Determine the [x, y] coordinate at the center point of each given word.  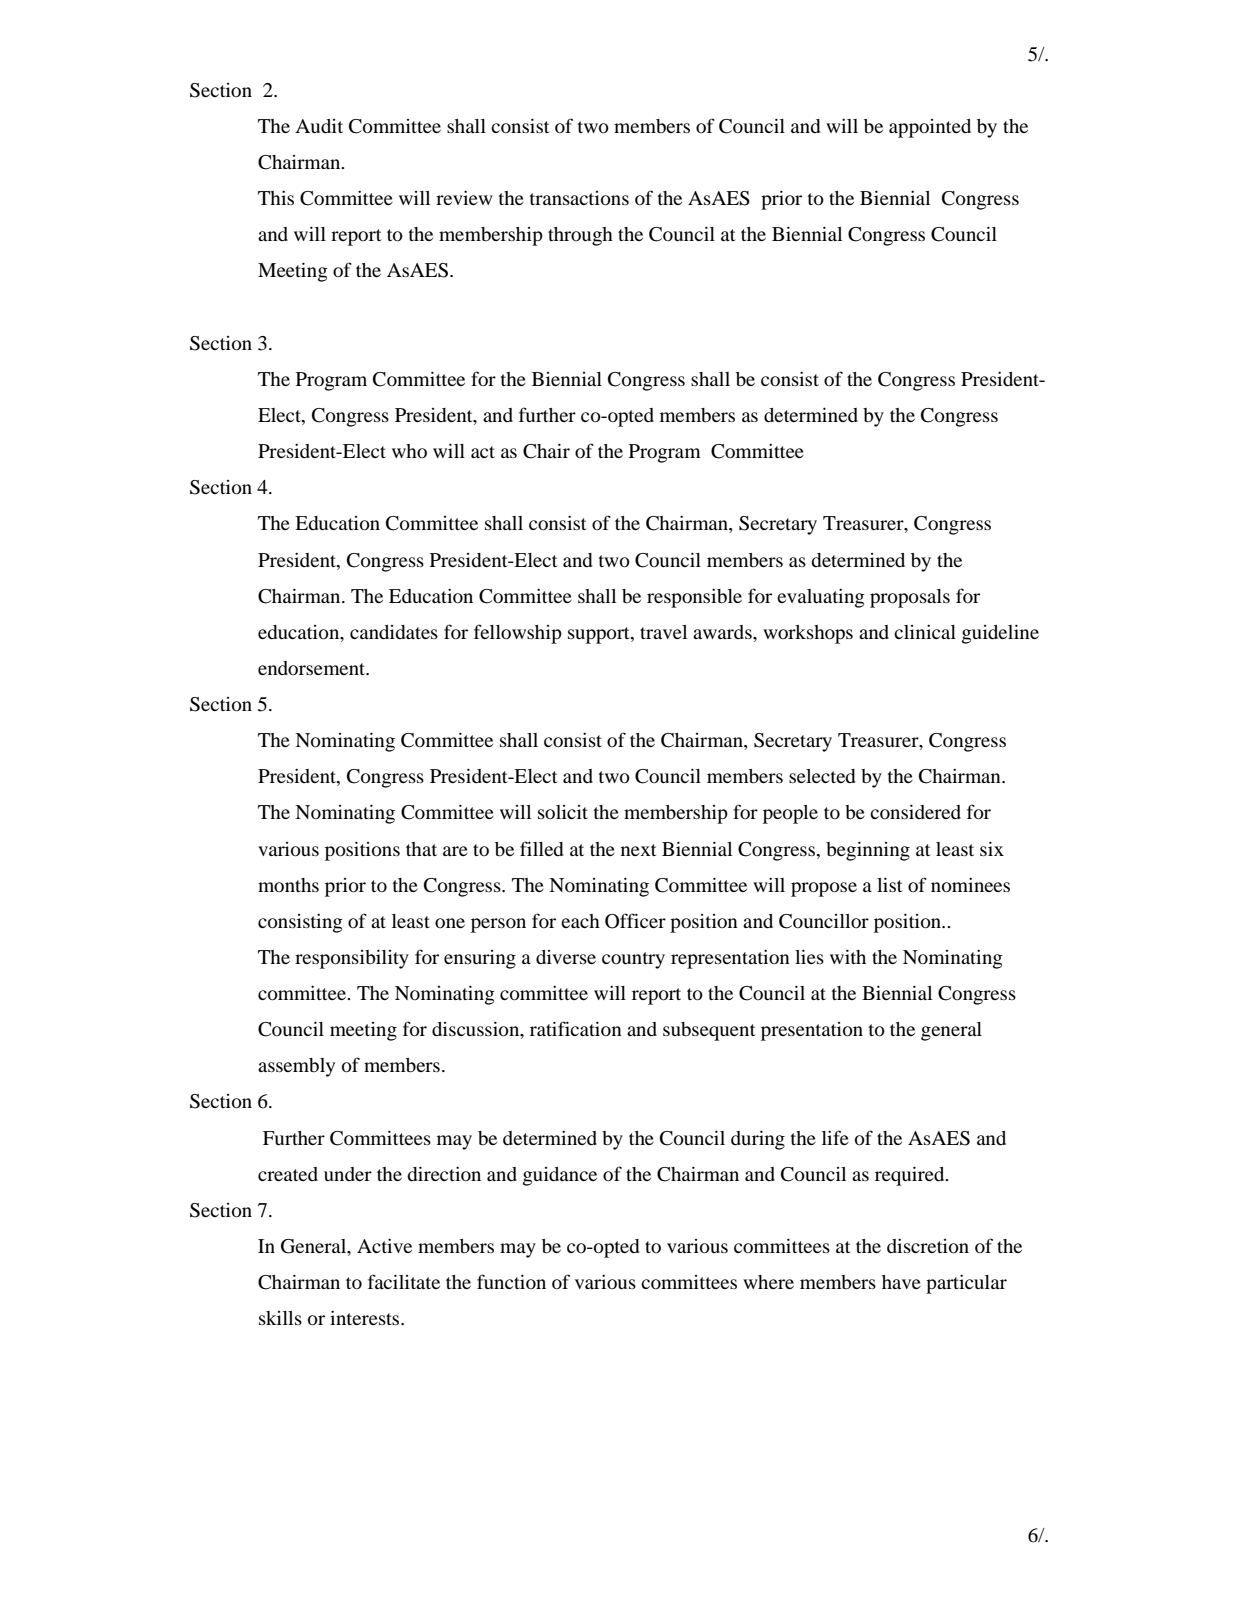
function [511, 1281]
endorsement [313, 668]
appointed [930, 128]
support [600, 635]
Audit [319, 126]
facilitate [404, 1281]
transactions [579, 198]
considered [915, 811]
